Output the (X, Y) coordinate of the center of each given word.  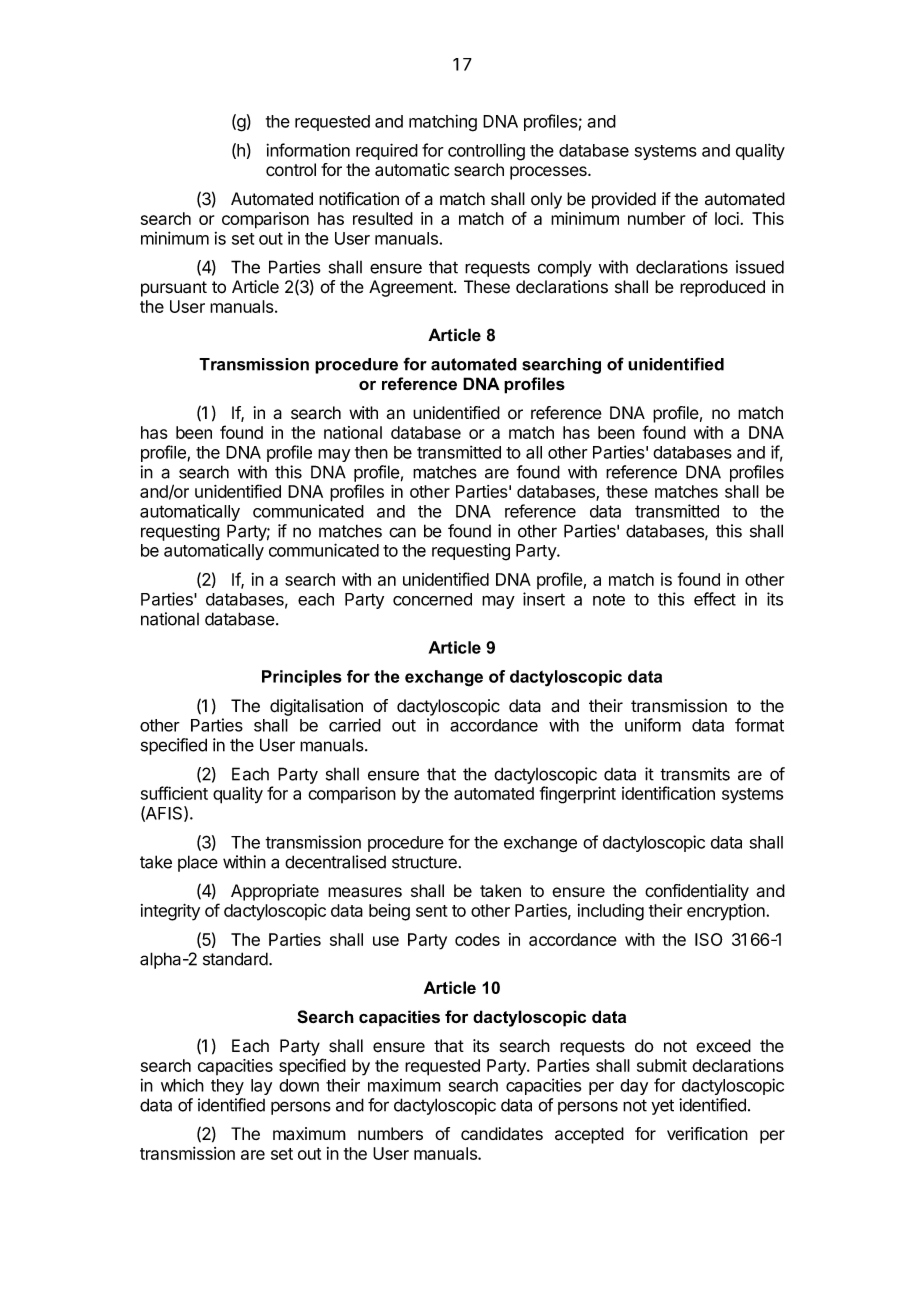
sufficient (174, 793)
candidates (502, 1133)
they (227, 1087)
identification (668, 793)
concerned (432, 599)
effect (715, 599)
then (371, 452)
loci (728, 218)
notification (359, 199)
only (546, 200)
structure (424, 862)
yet (662, 1107)
